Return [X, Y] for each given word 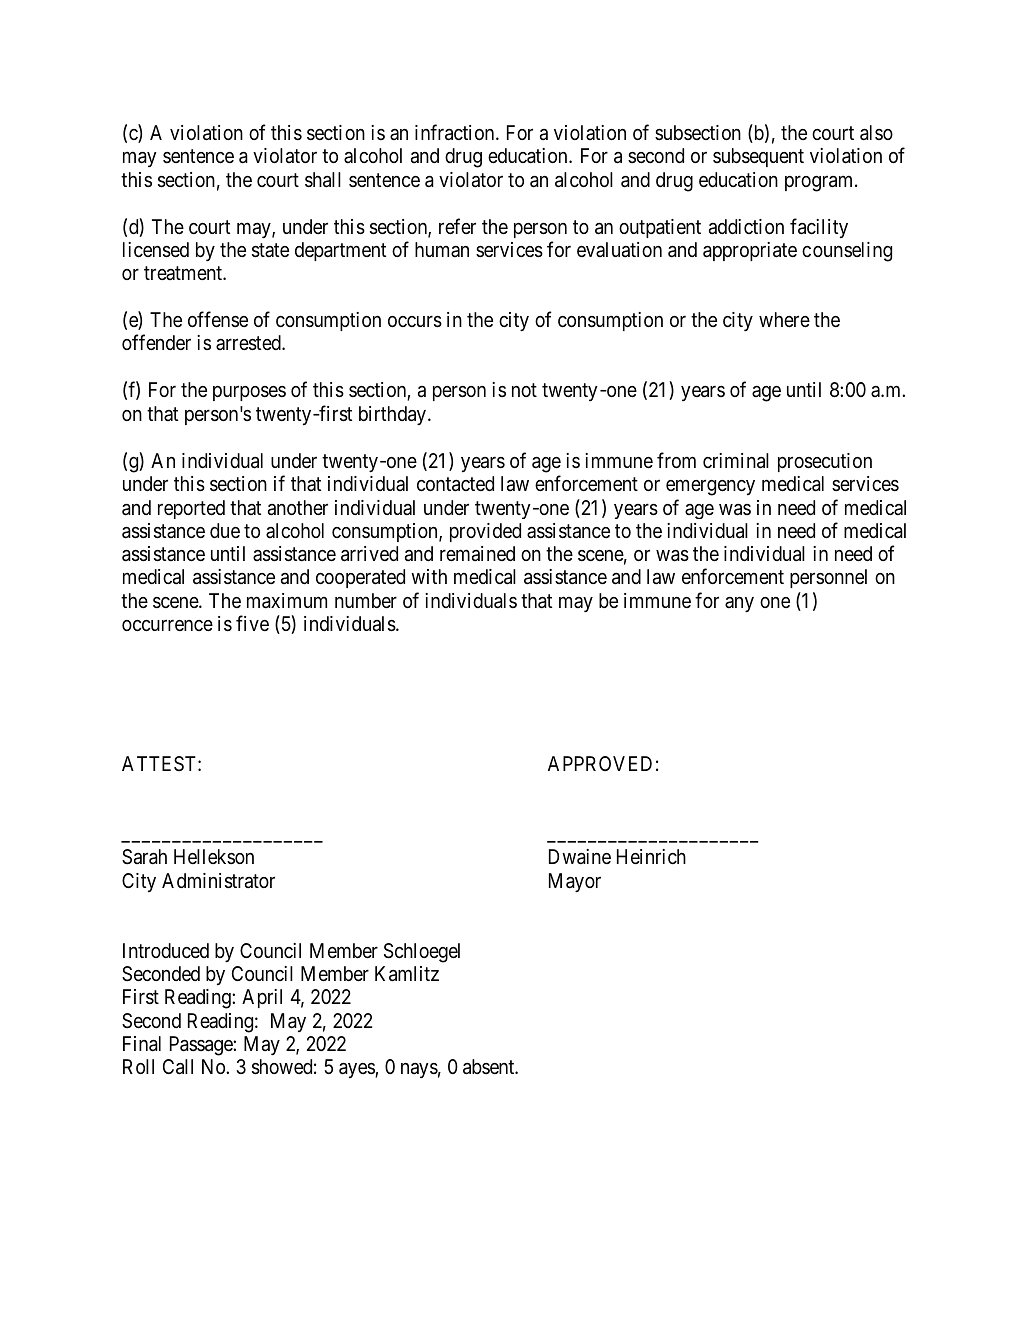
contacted [455, 484]
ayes [357, 1070]
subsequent [758, 157]
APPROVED [600, 763]
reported [191, 509]
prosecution [825, 462]
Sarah [144, 857]
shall [323, 180]
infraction [456, 132]
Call [178, 1067]
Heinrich [651, 856]
